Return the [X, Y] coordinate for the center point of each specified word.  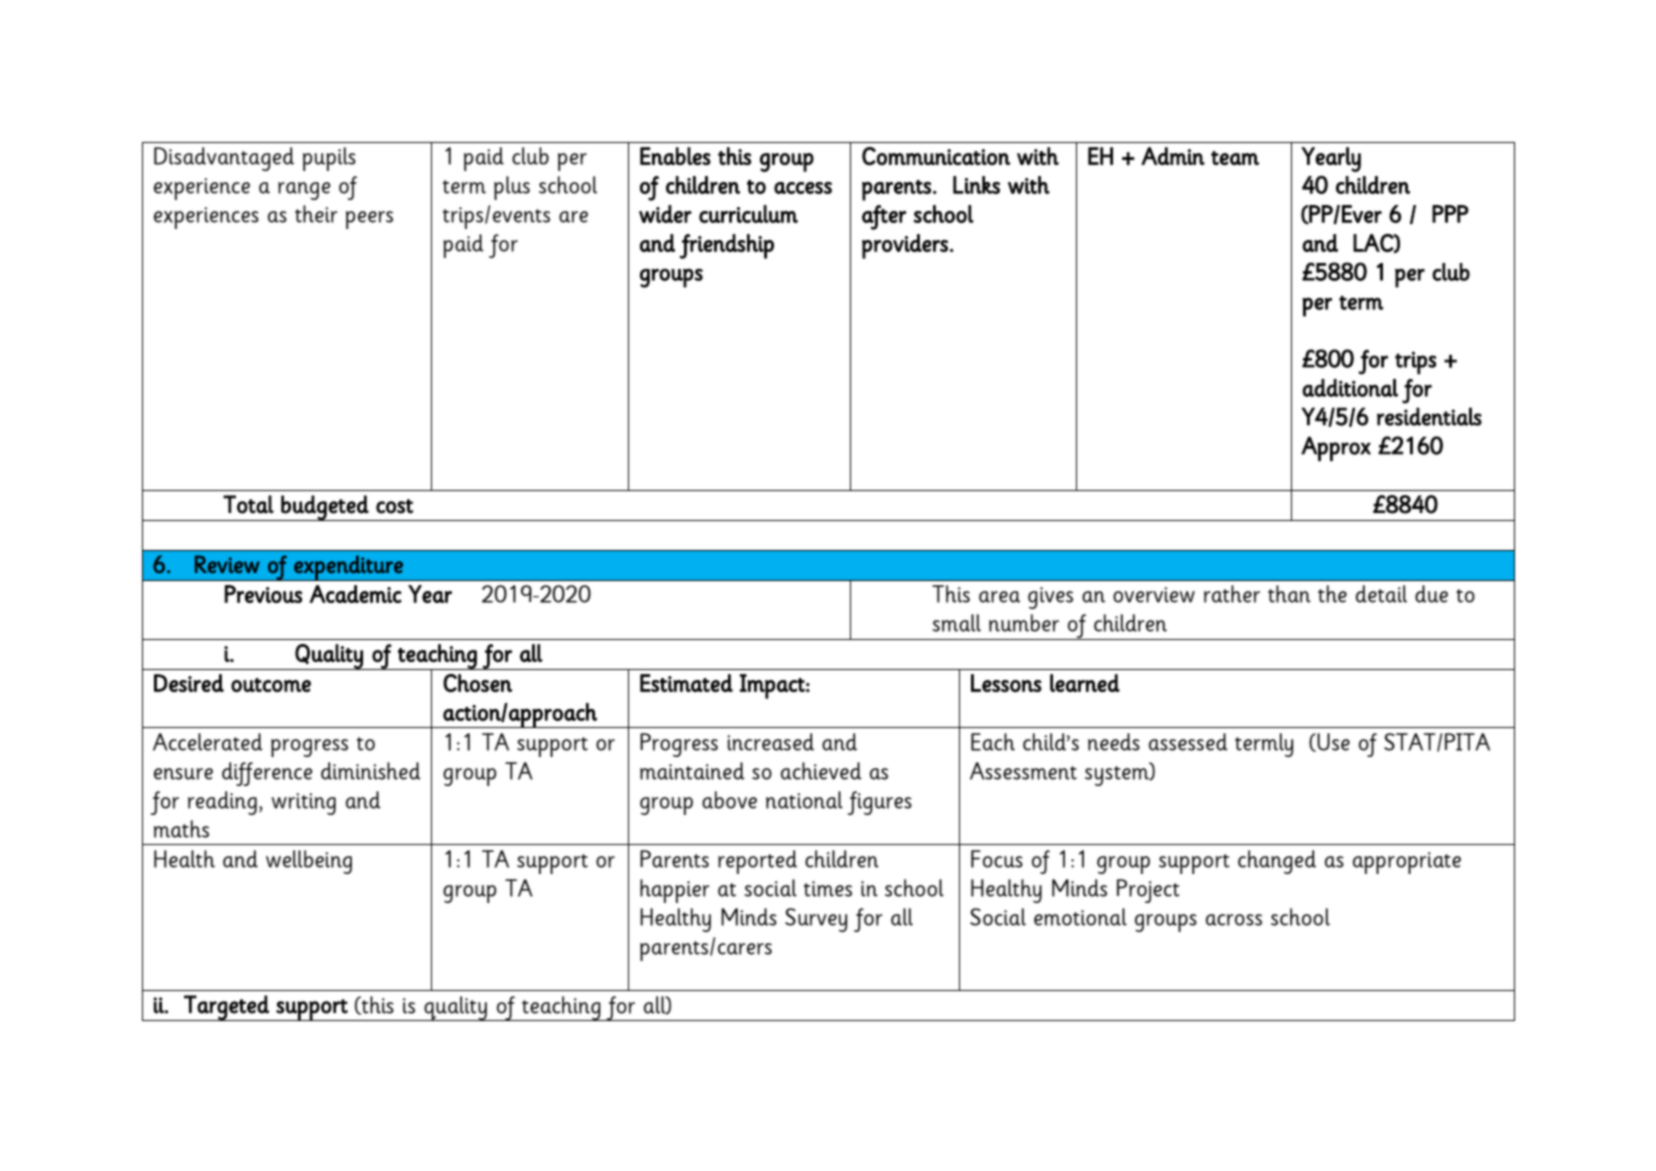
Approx [1336, 448]
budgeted [324, 508]
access [803, 188]
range [304, 191]
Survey [816, 920]
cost [394, 506]
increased [770, 742]
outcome [271, 685]
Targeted [226, 1008]
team [1235, 158]
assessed [1188, 742]
